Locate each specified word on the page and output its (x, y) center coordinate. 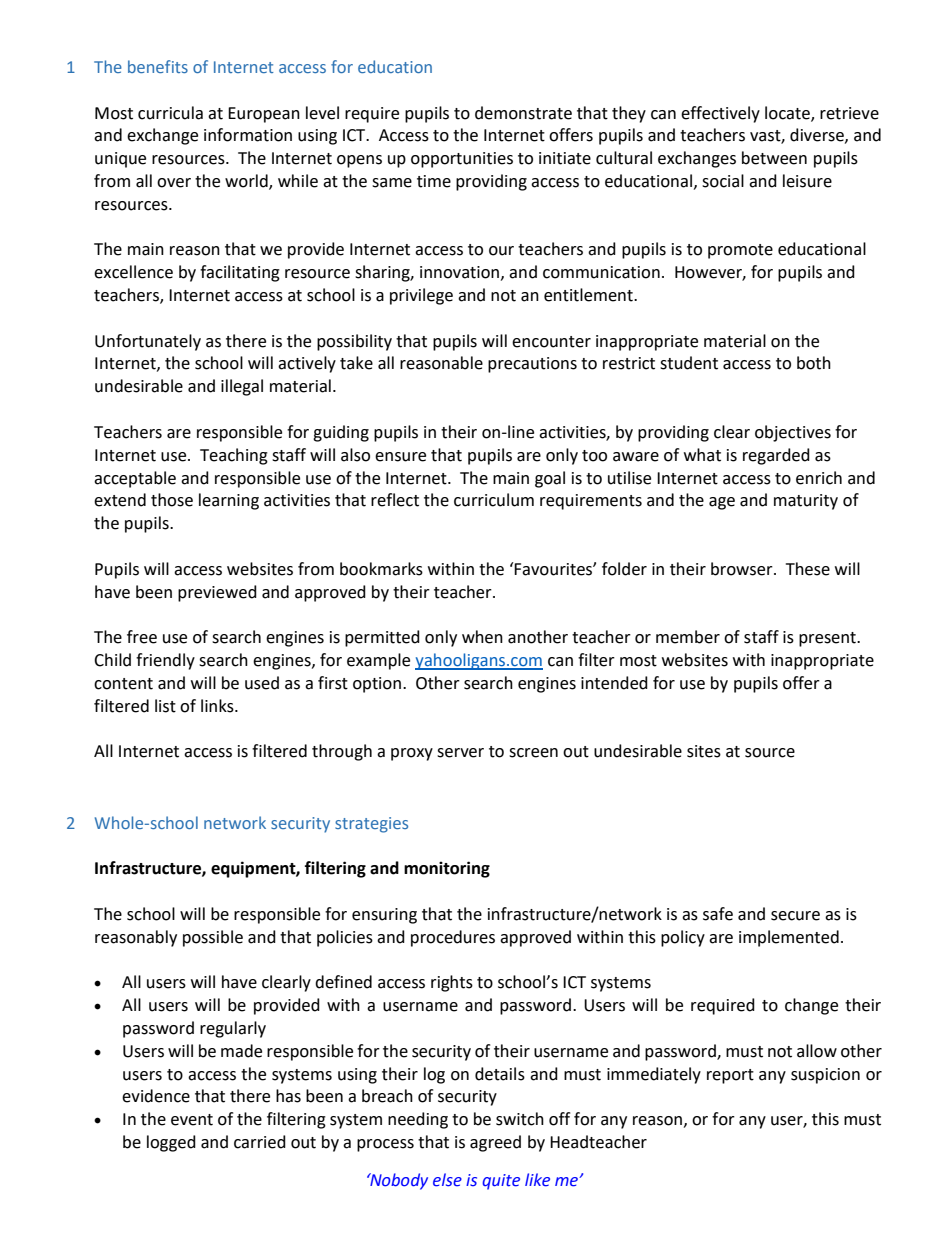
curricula (170, 113)
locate (788, 113)
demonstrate (523, 113)
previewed (217, 593)
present (828, 639)
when (482, 637)
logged (171, 1143)
